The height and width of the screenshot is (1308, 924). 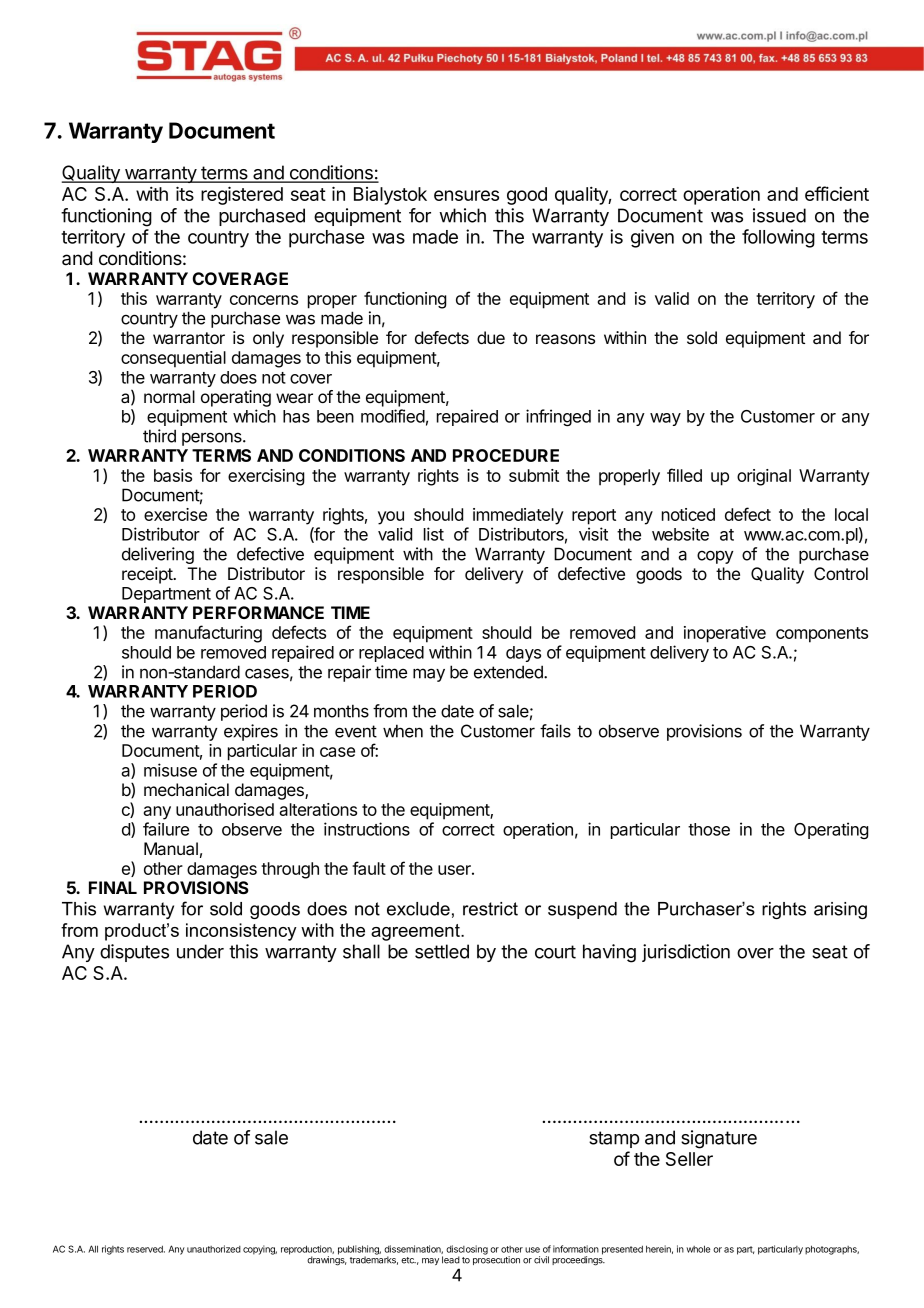 I want to click on ensures, so click(x=466, y=195).
